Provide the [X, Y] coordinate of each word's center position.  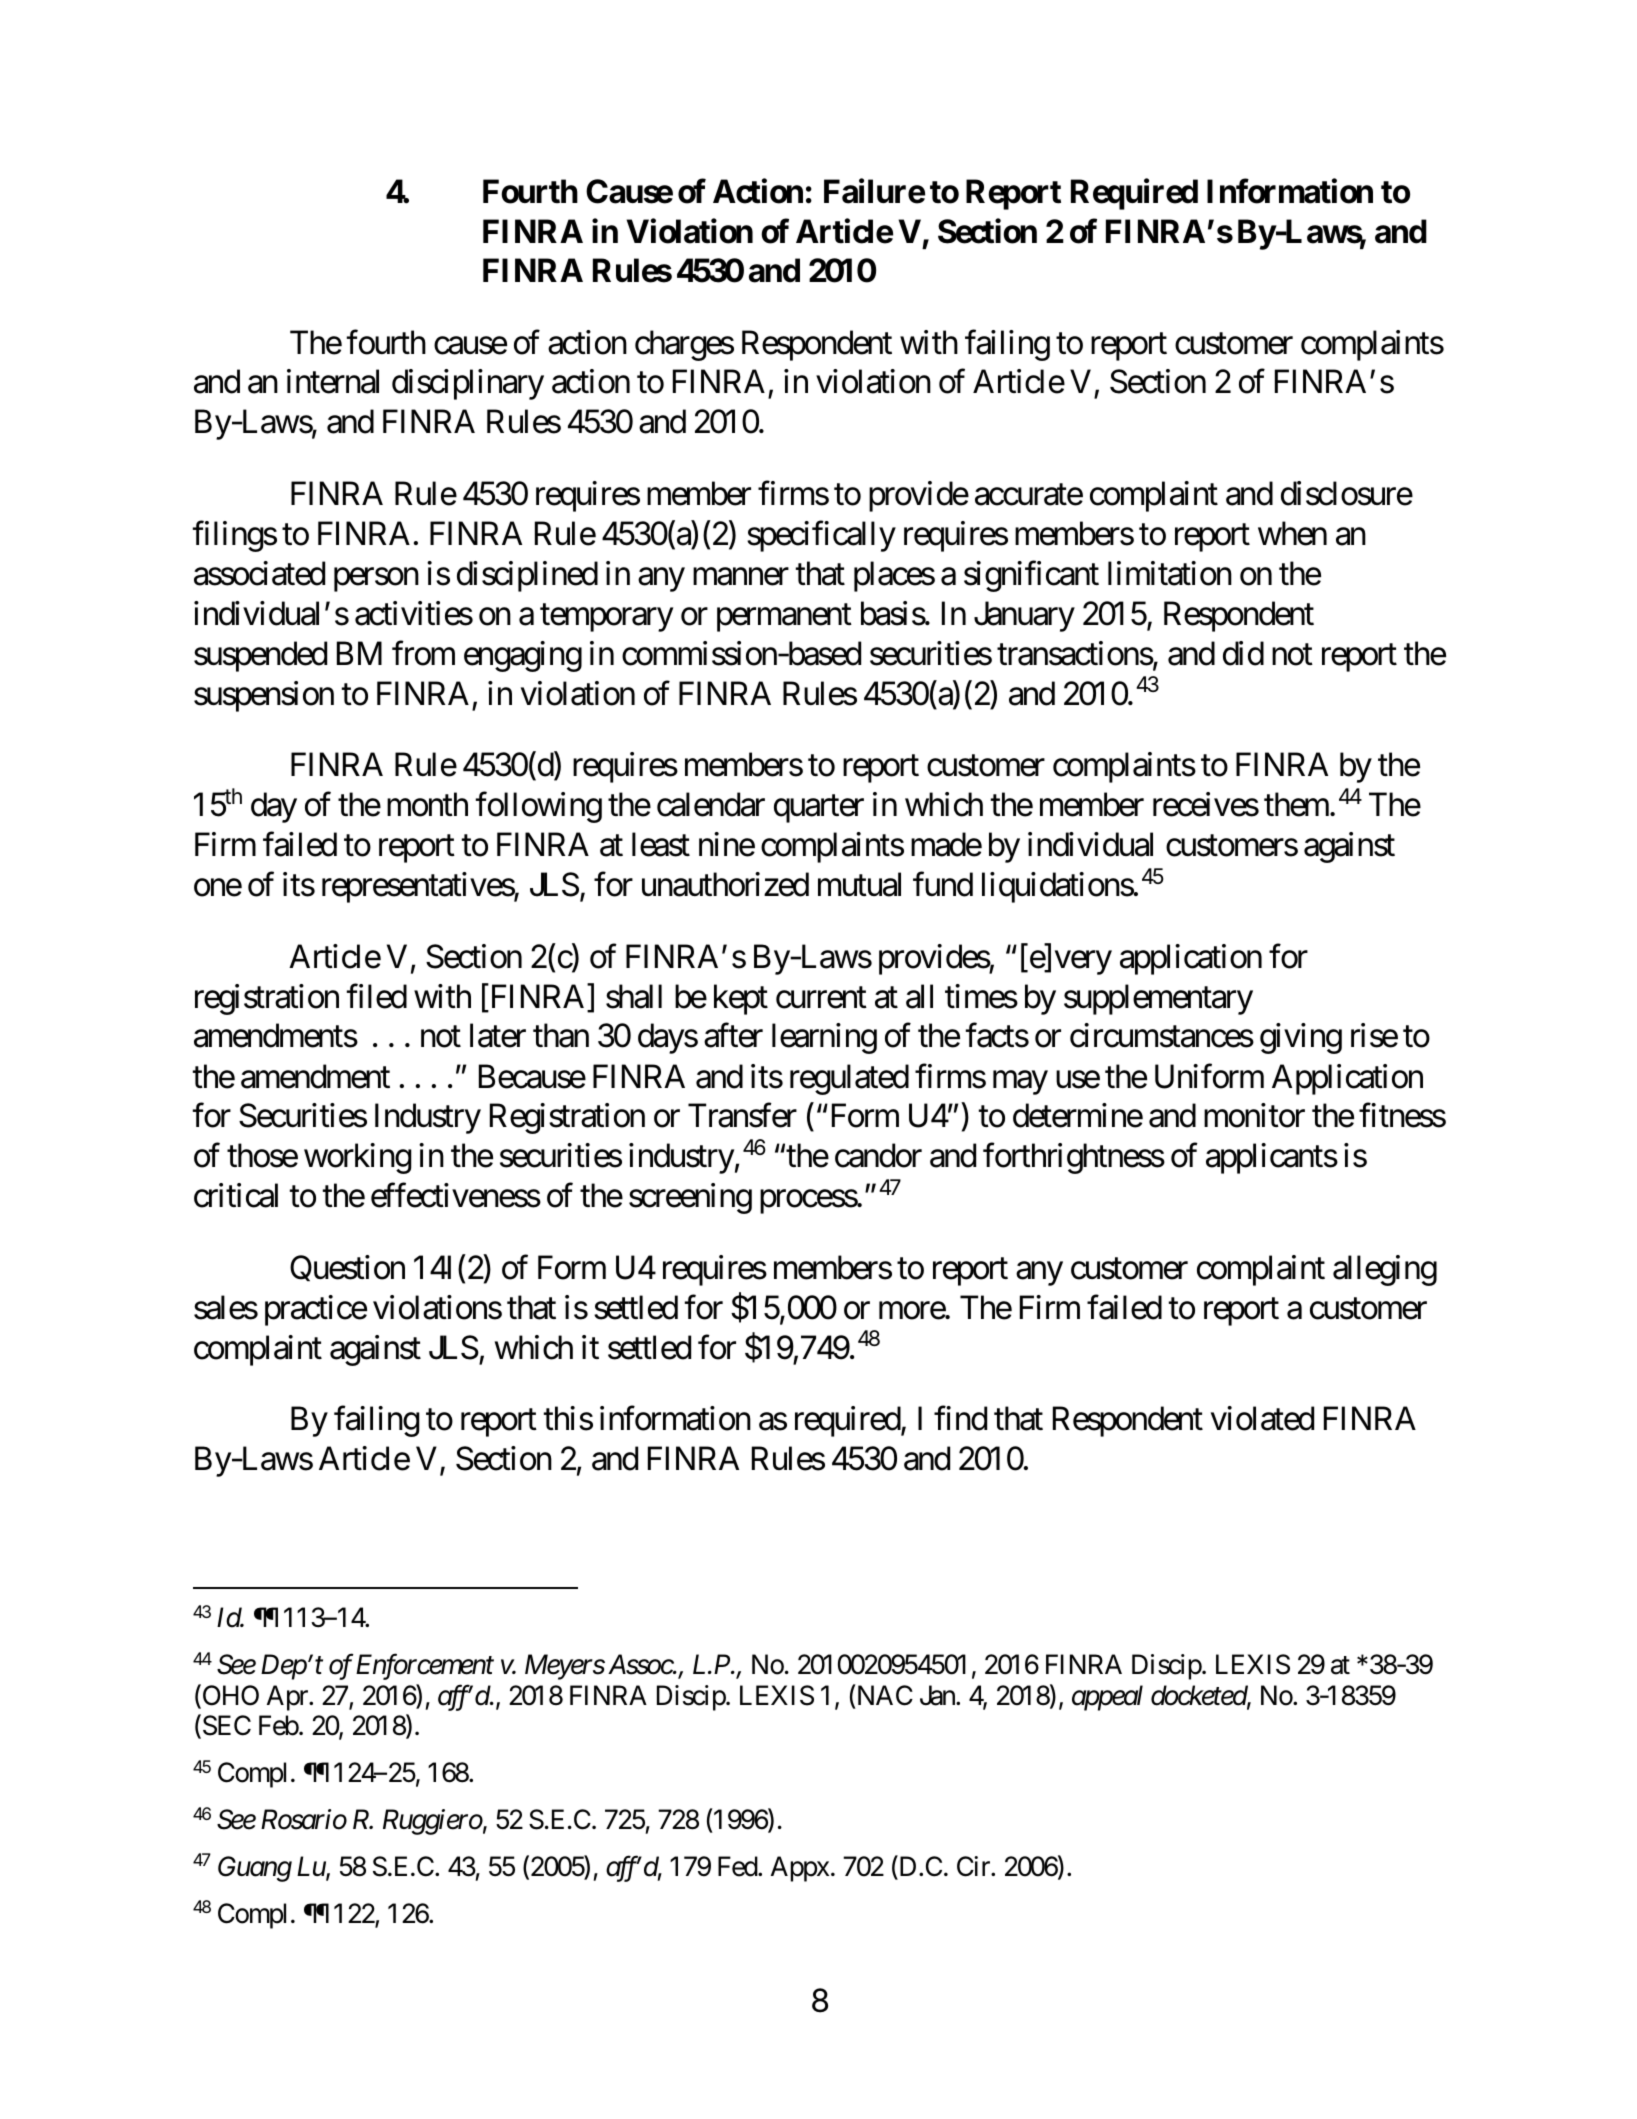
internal [333, 382]
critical [236, 1195]
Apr [288, 1698]
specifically [821, 536]
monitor [1254, 1115]
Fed [738, 1866]
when [1292, 533]
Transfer [742, 1115]
